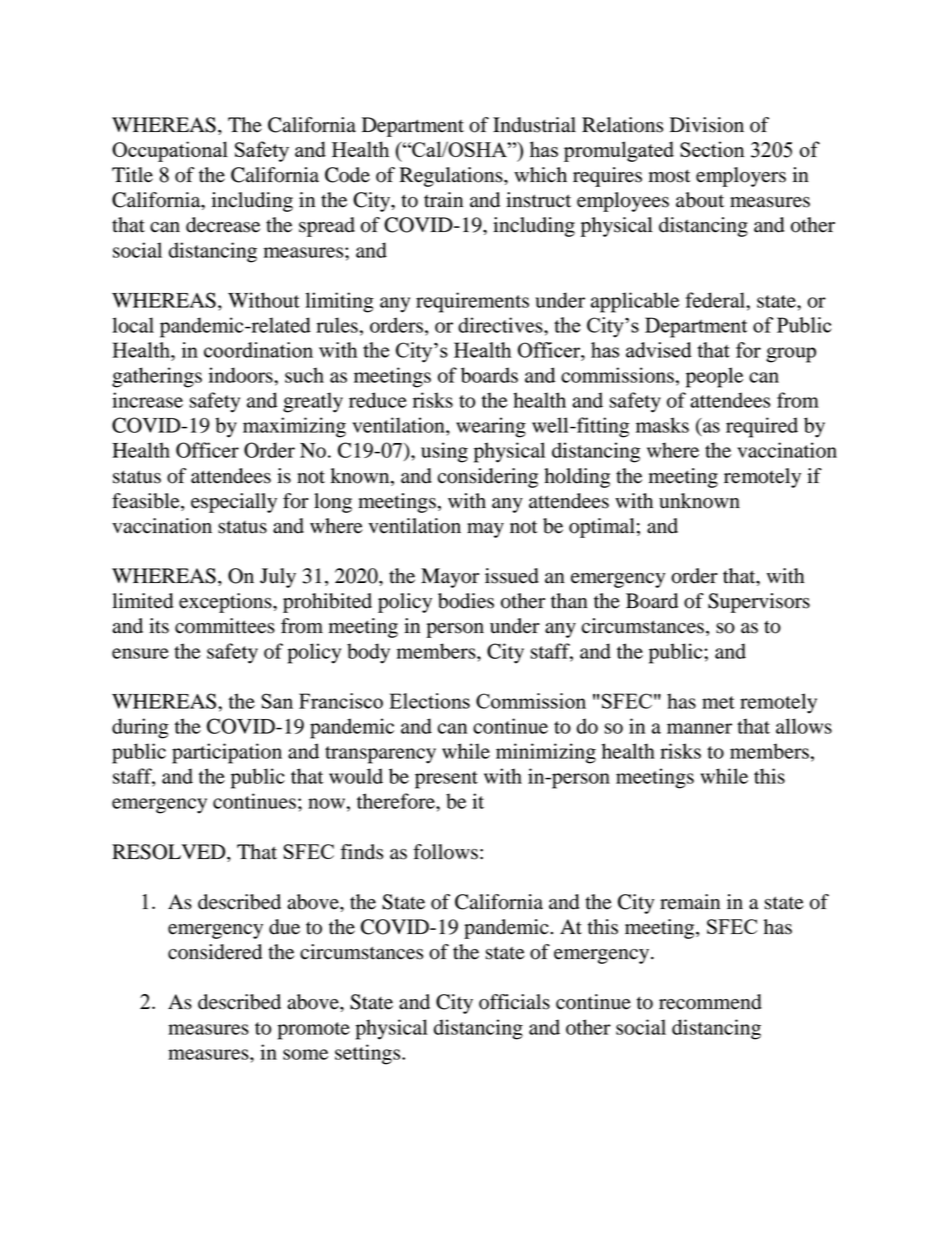 The height and width of the screenshot is (1233, 952). Describe the element at coordinates (501, 325) in the screenshot. I see `directives` at that location.
